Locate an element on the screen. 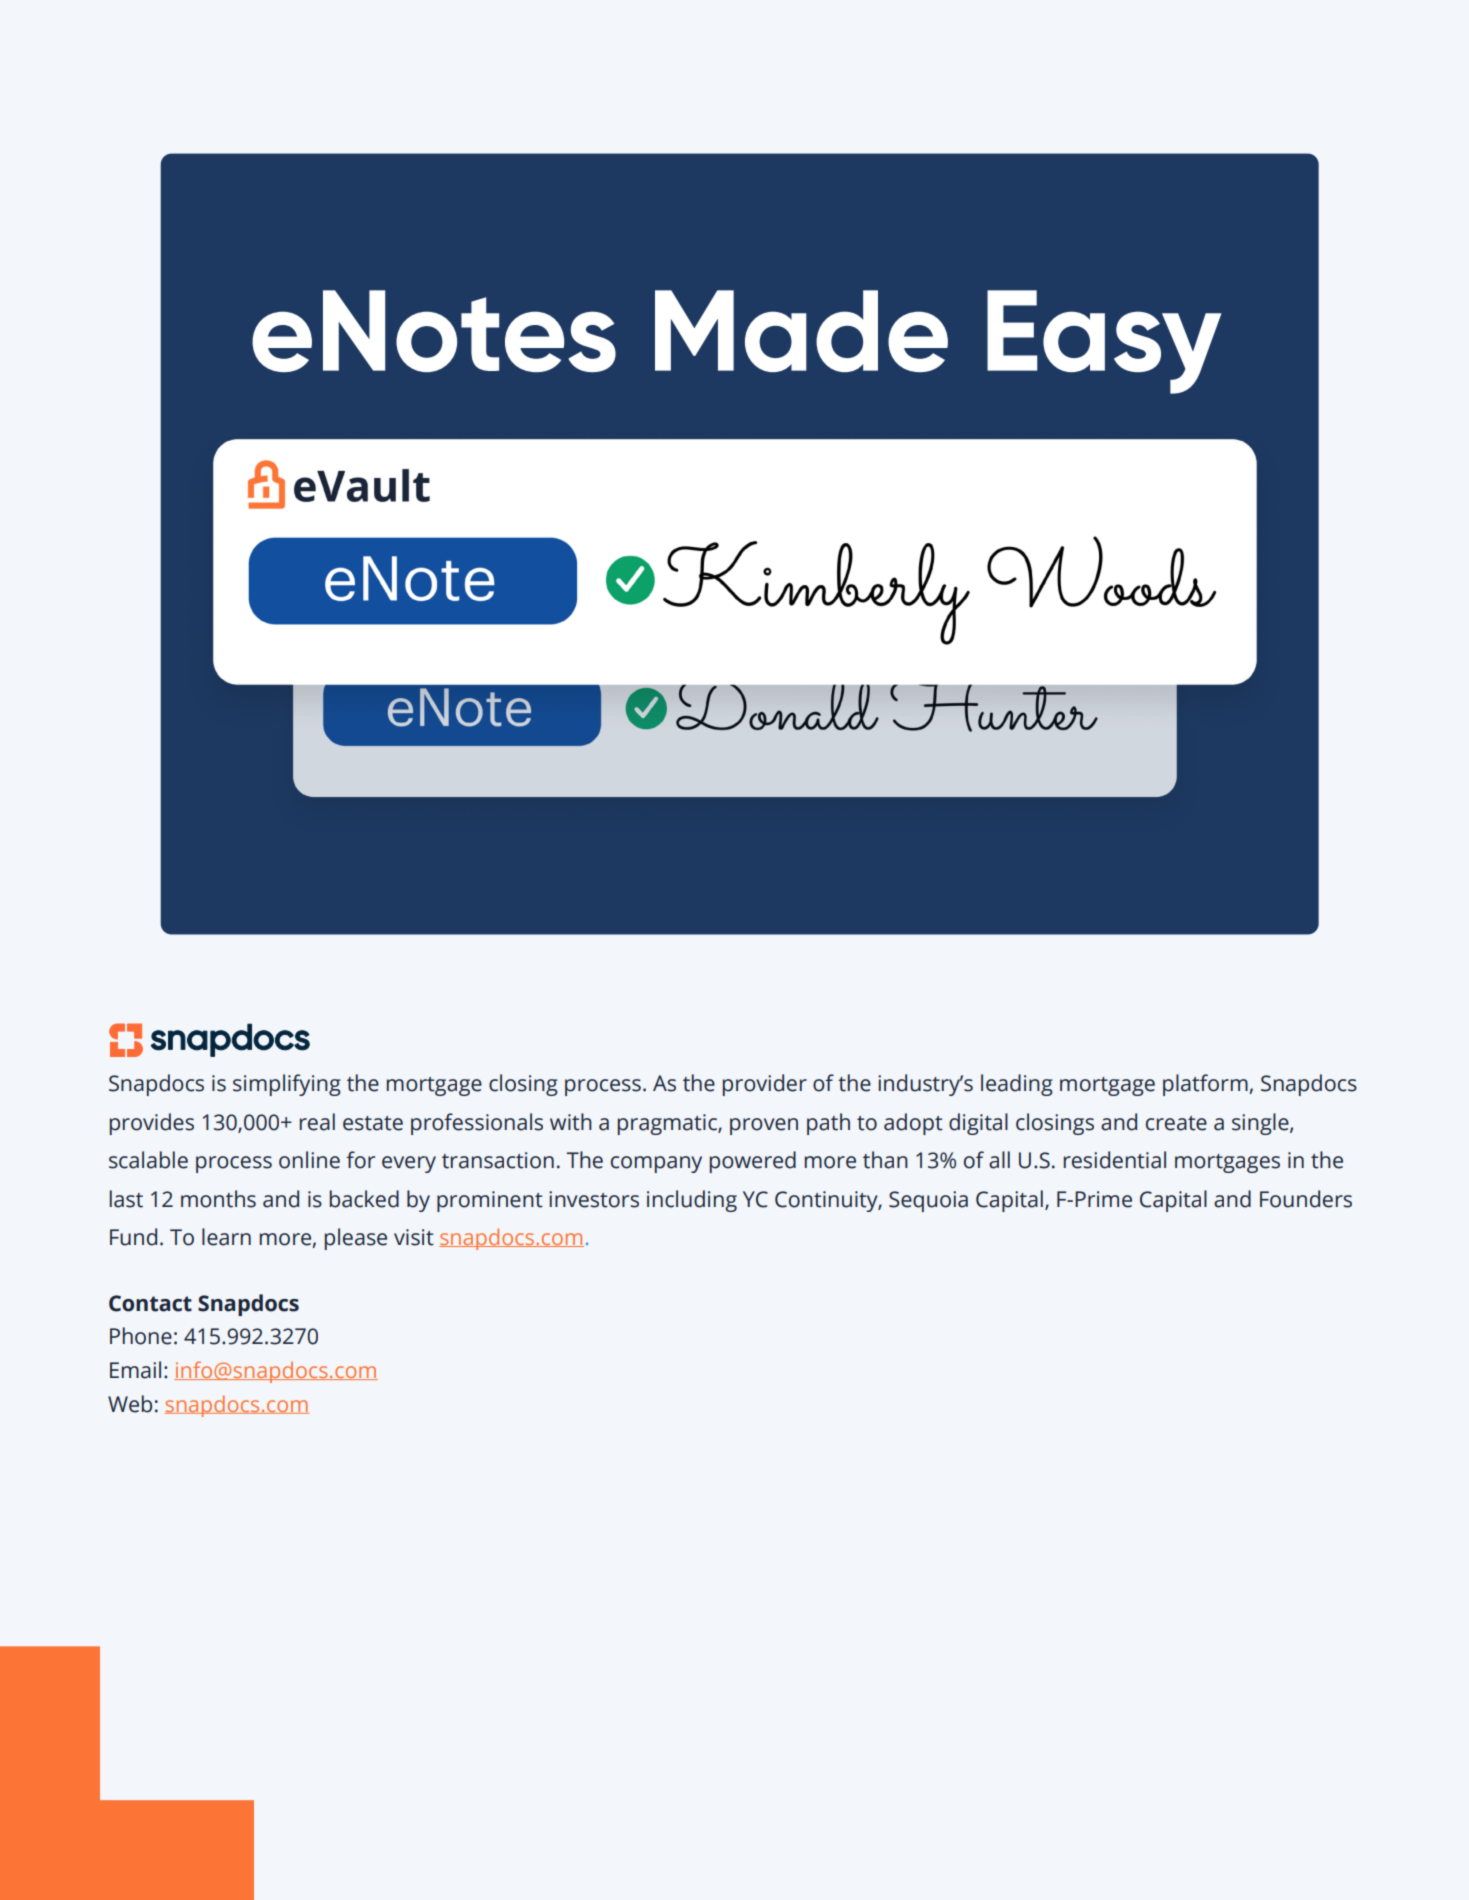 The image size is (1469, 1900). Email is located at coordinates (135, 1370).
